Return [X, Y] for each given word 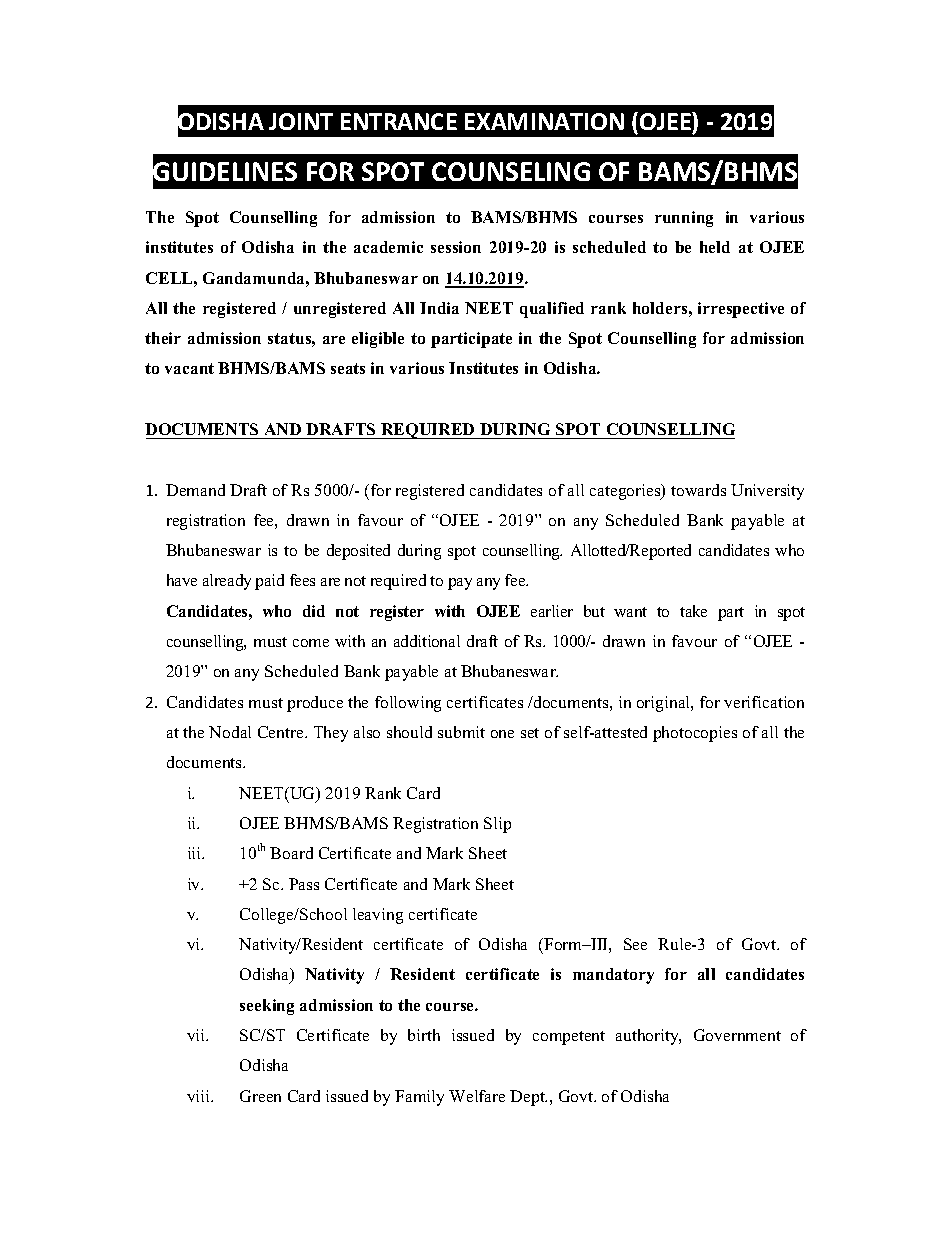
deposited [358, 552]
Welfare [477, 1096]
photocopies [695, 734]
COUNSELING [511, 171]
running [684, 219]
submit [461, 732]
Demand [195, 490]
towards [698, 490]
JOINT [301, 121]
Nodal [230, 732]
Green [260, 1096]
